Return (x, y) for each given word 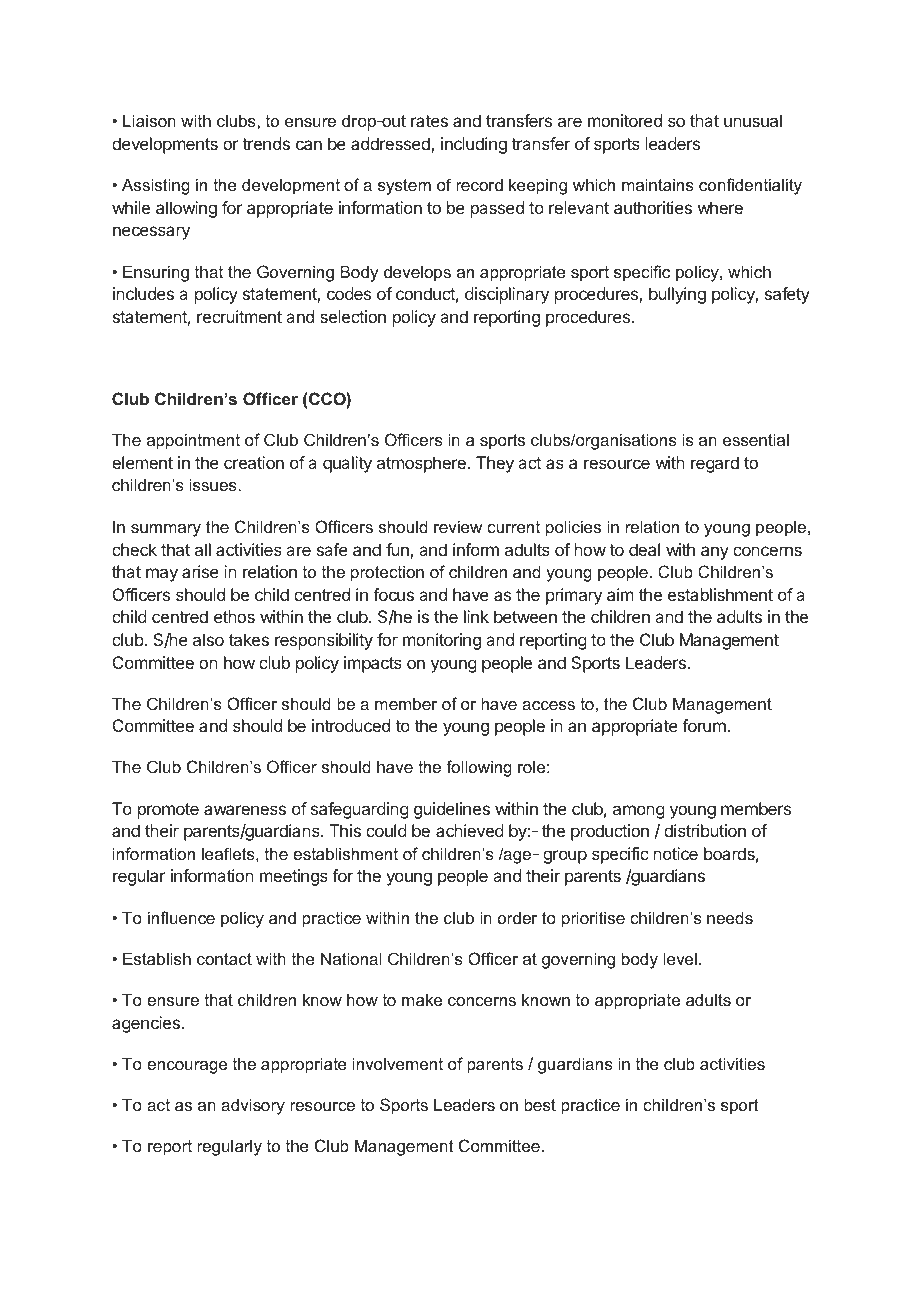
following (479, 768)
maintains (658, 184)
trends (266, 143)
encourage (187, 1067)
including (474, 145)
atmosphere (421, 464)
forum (705, 725)
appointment (193, 441)
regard (715, 464)
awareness (245, 810)
